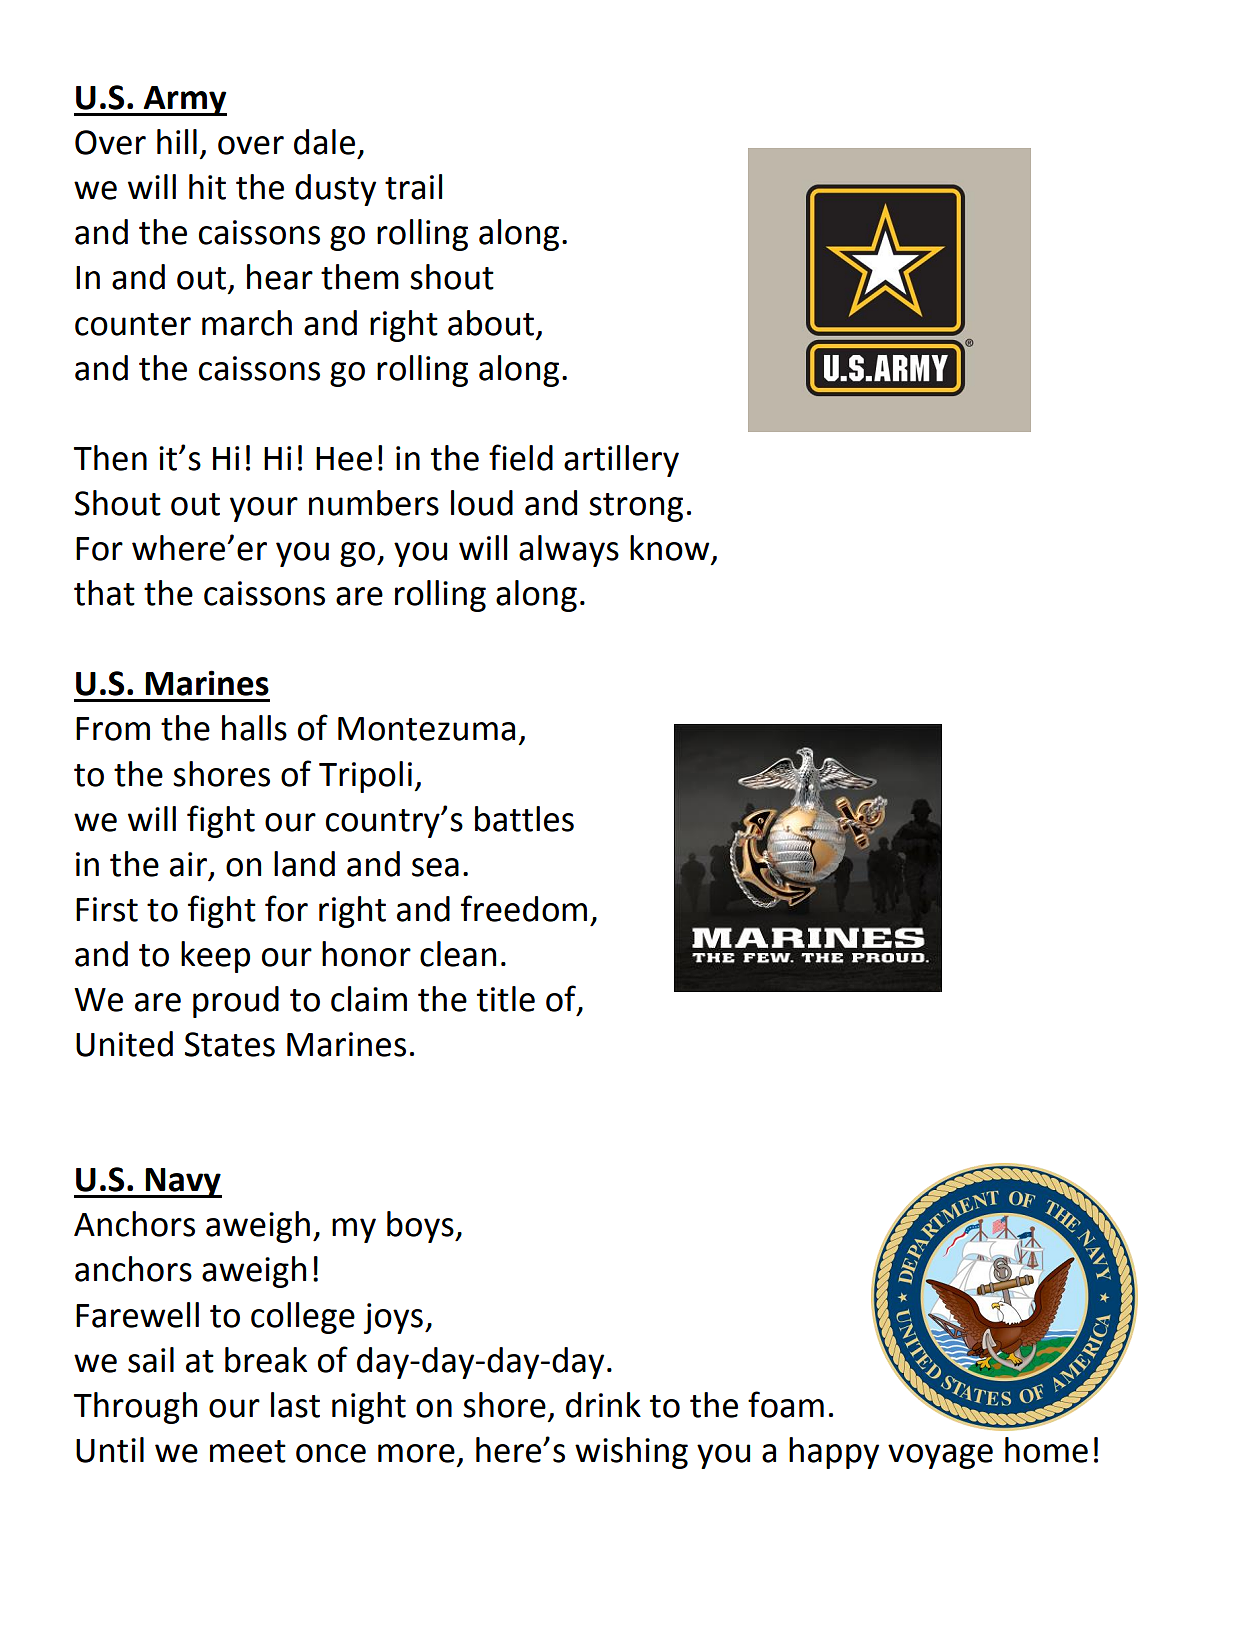 The image size is (1256, 1625). I want to click on trail, so click(413, 187).
